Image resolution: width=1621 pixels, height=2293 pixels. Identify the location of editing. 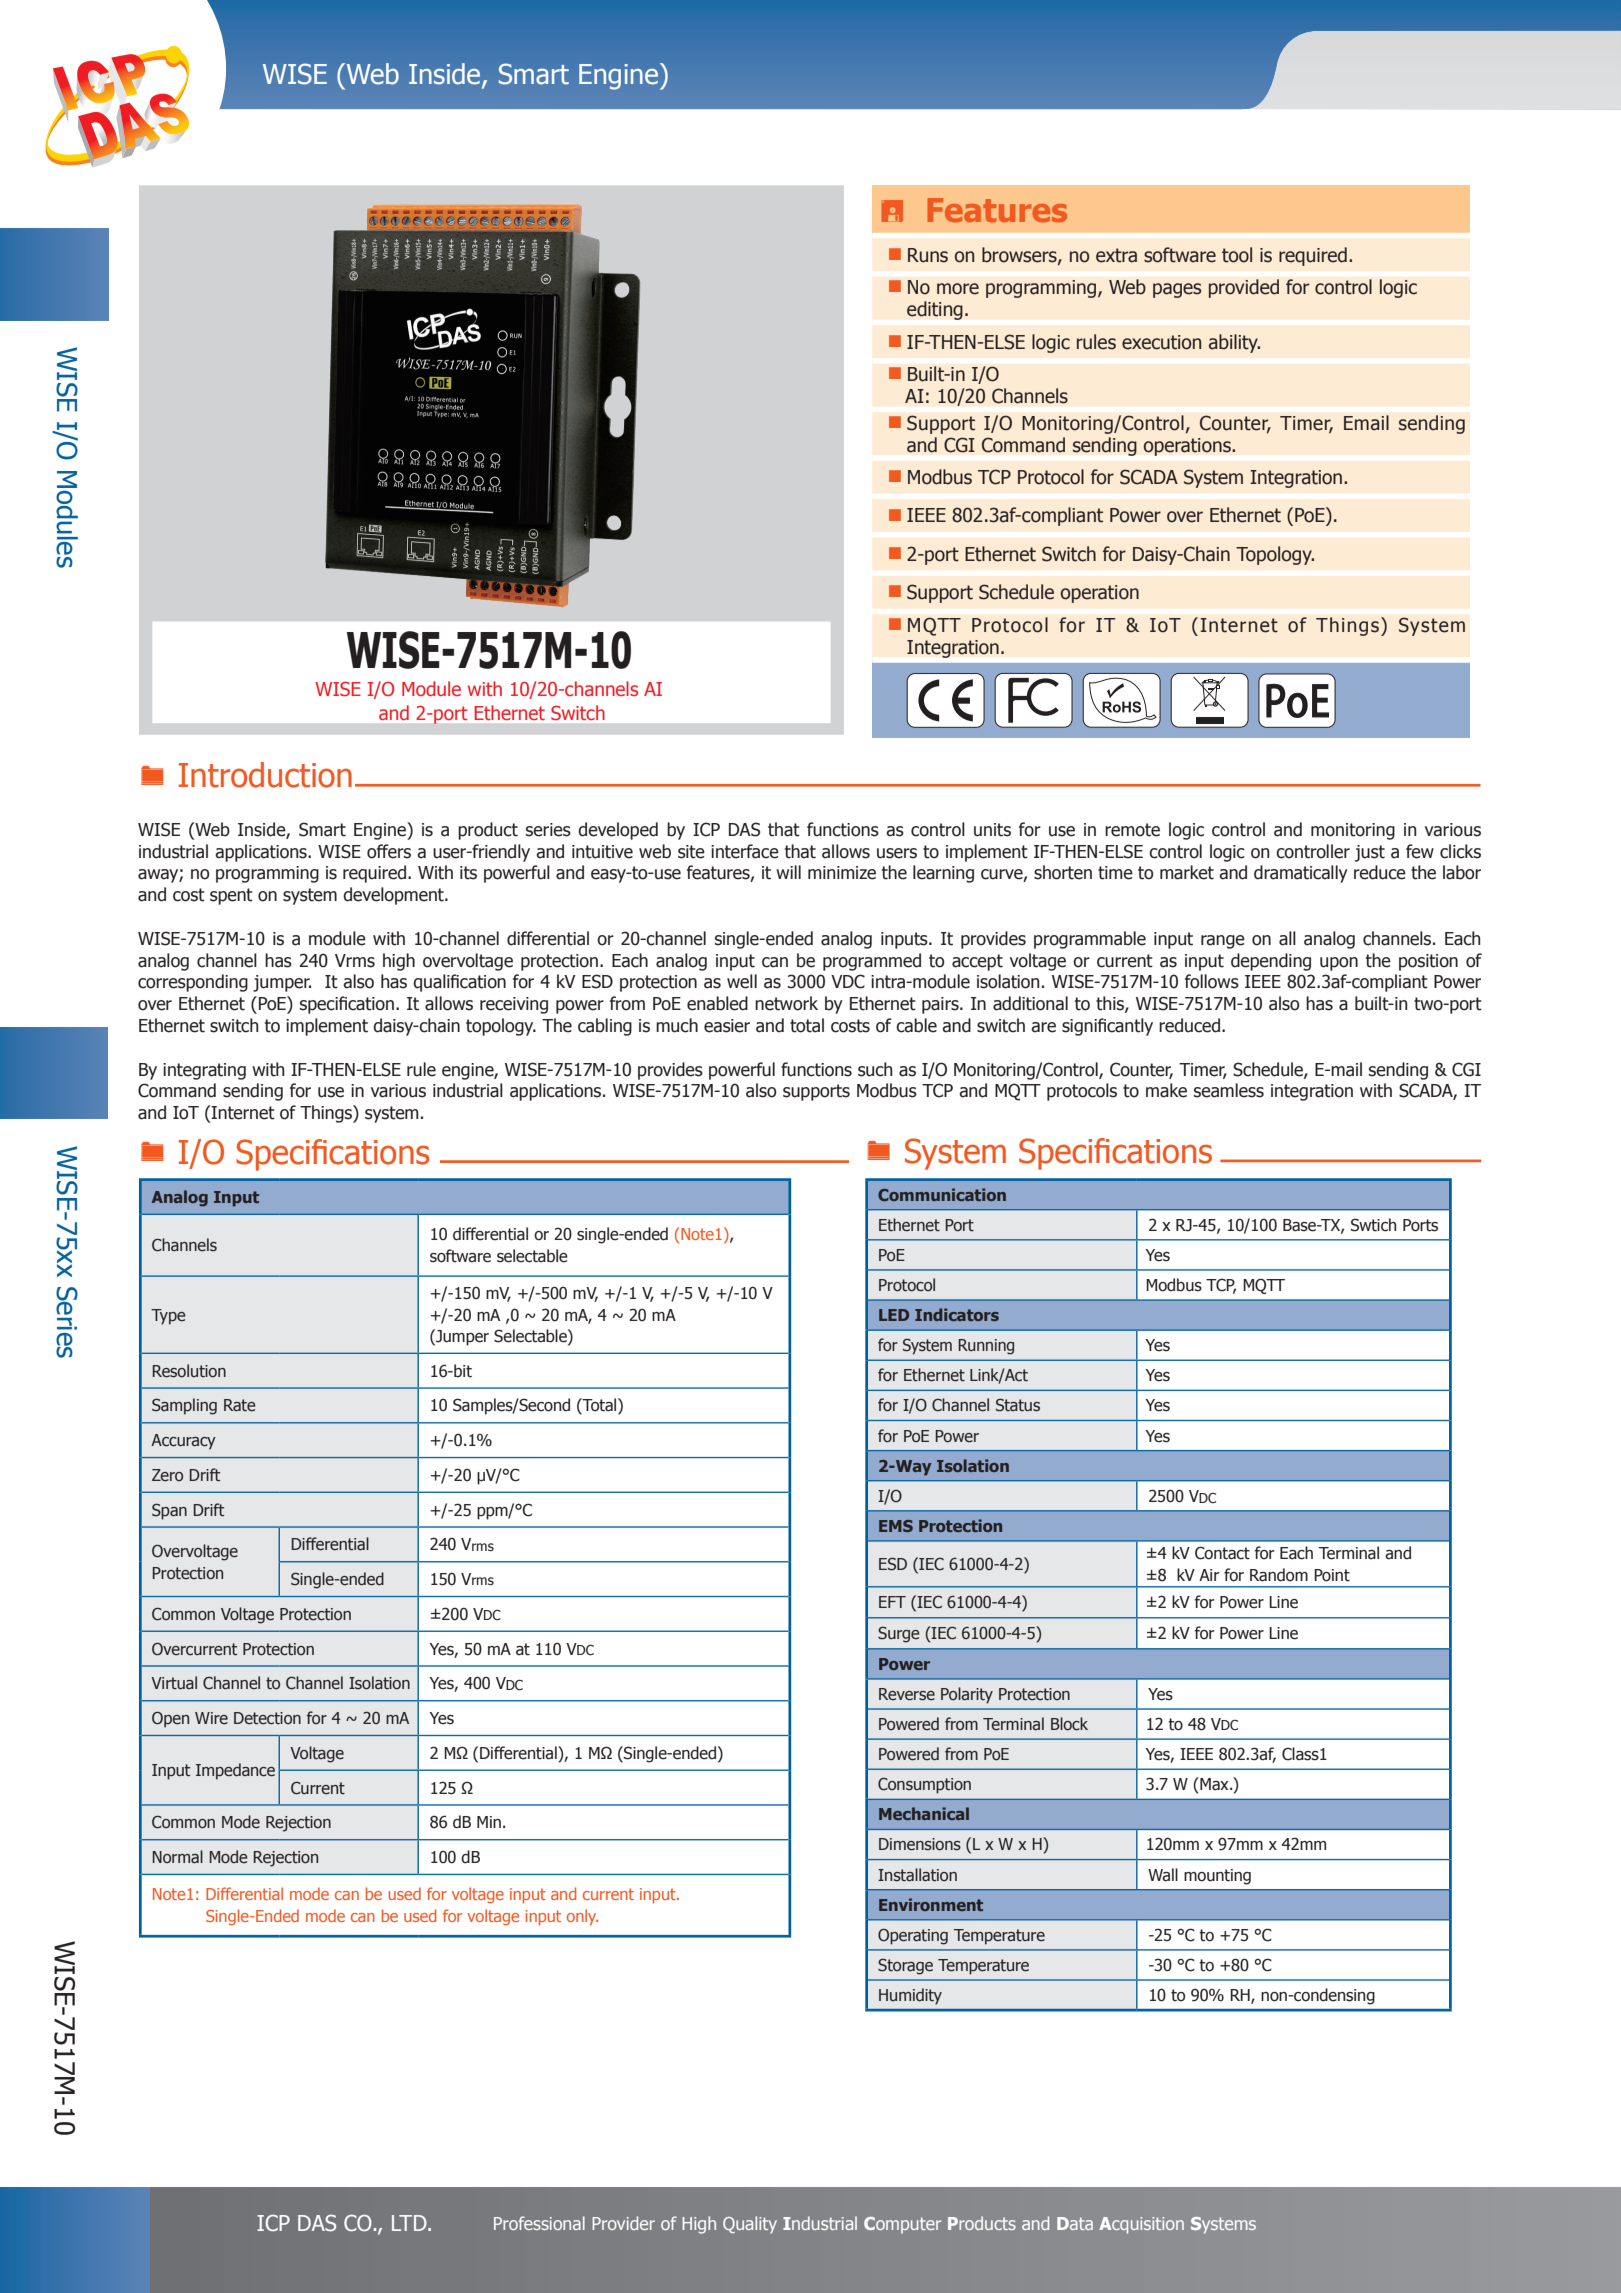
(935, 310).
